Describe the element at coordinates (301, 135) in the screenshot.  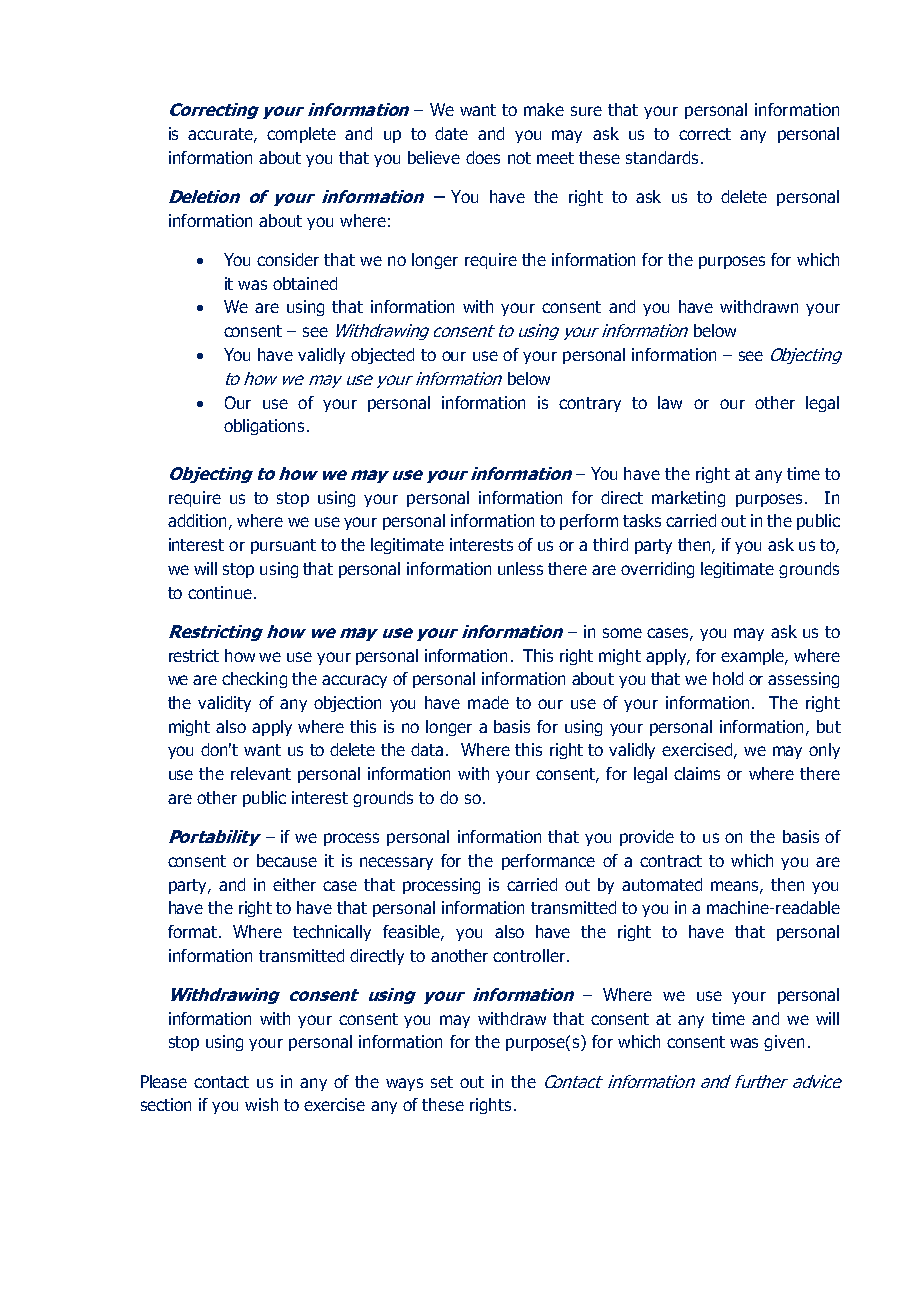
I see `complete` at that location.
